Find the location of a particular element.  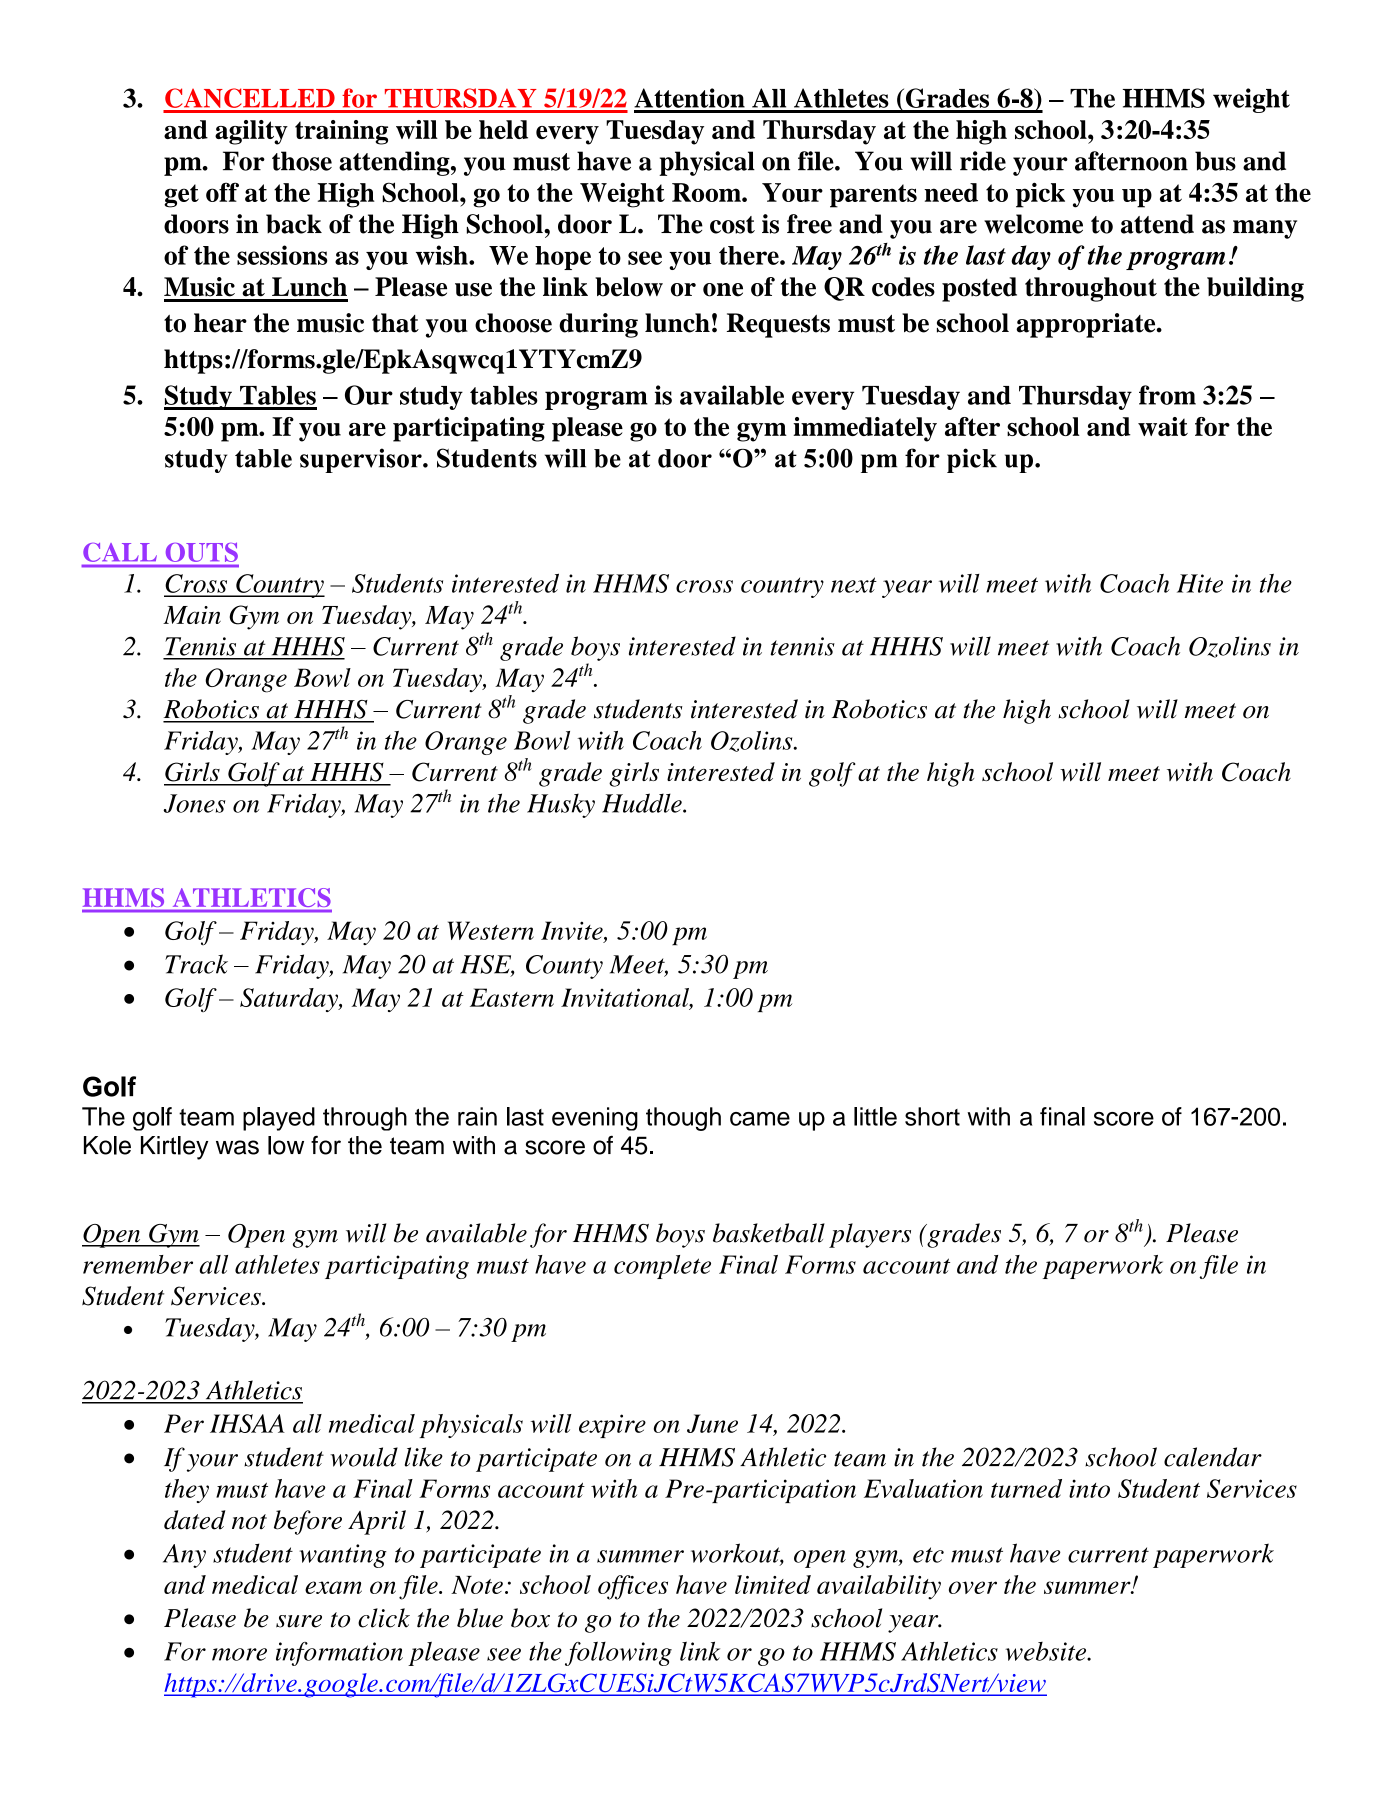

those is located at coordinates (302, 161).
